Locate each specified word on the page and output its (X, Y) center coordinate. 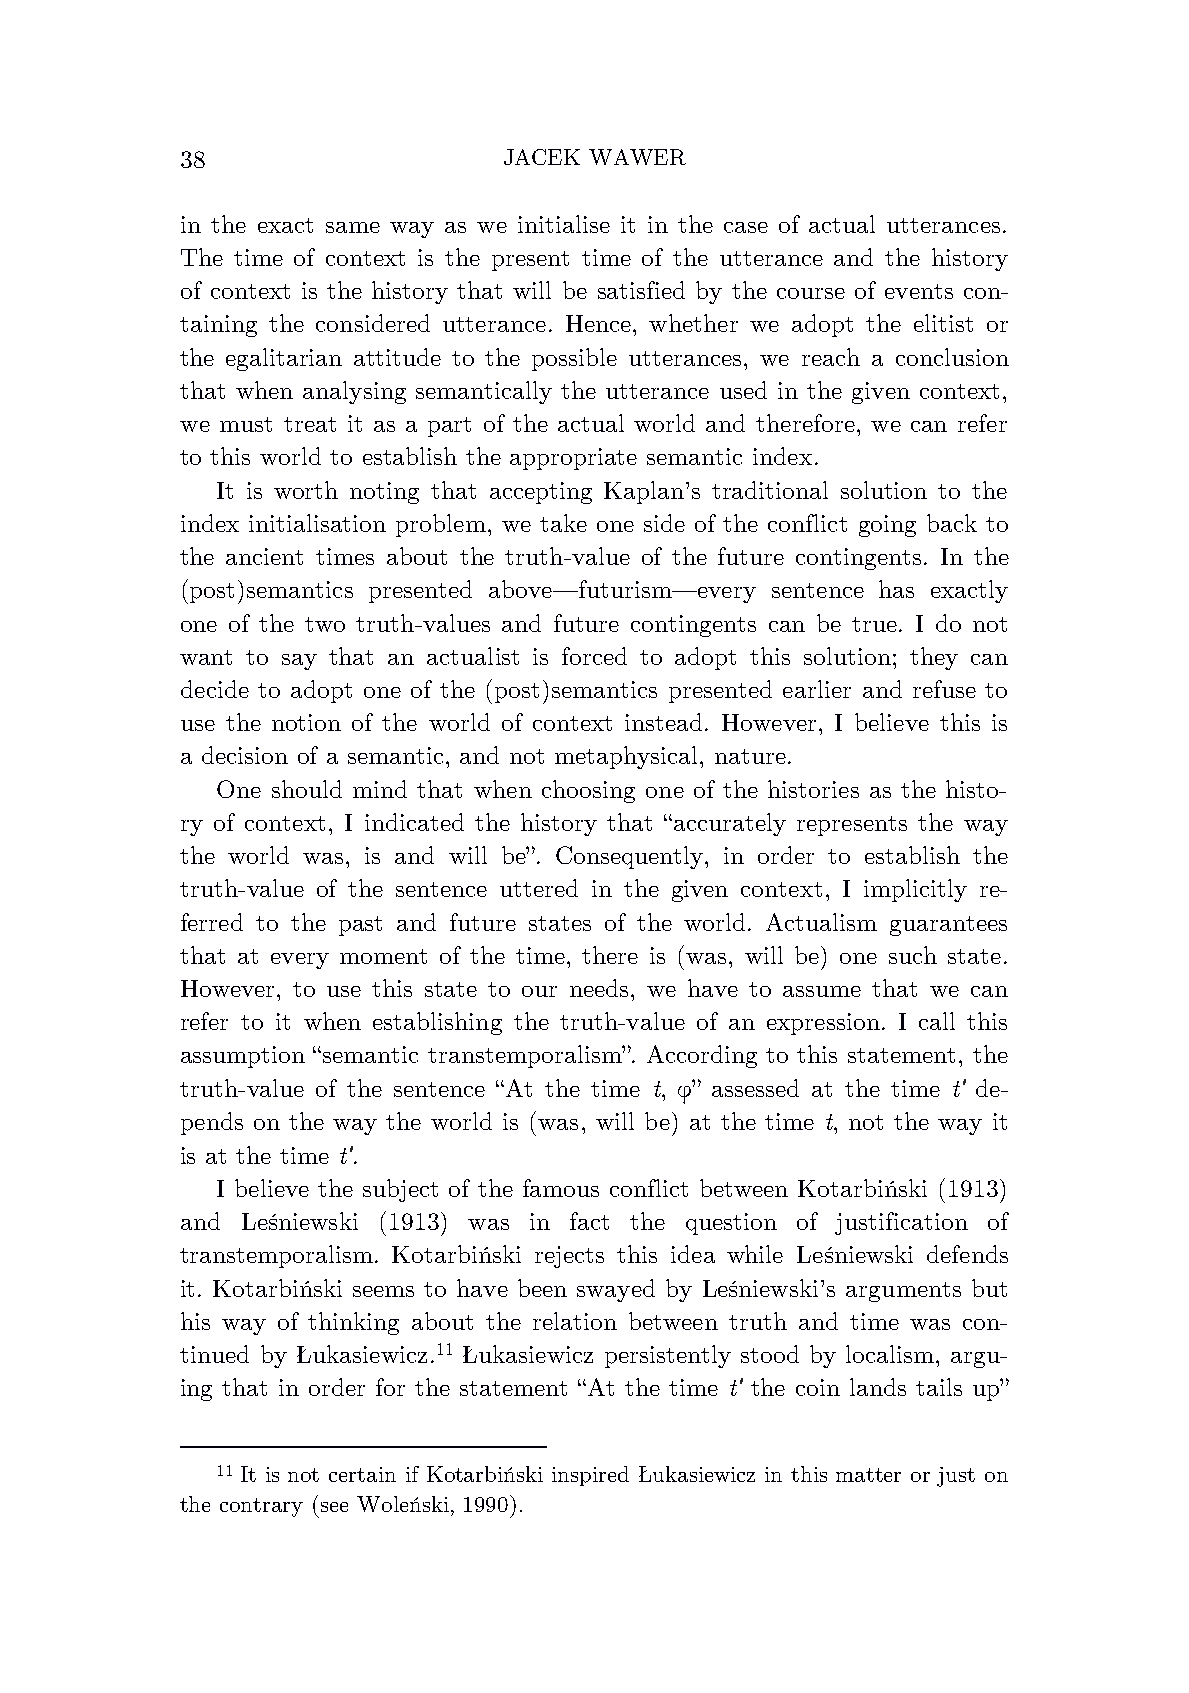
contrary (261, 1507)
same (353, 227)
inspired (590, 1476)
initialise (564, 224)
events (919, 291)
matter (868, 1475)
